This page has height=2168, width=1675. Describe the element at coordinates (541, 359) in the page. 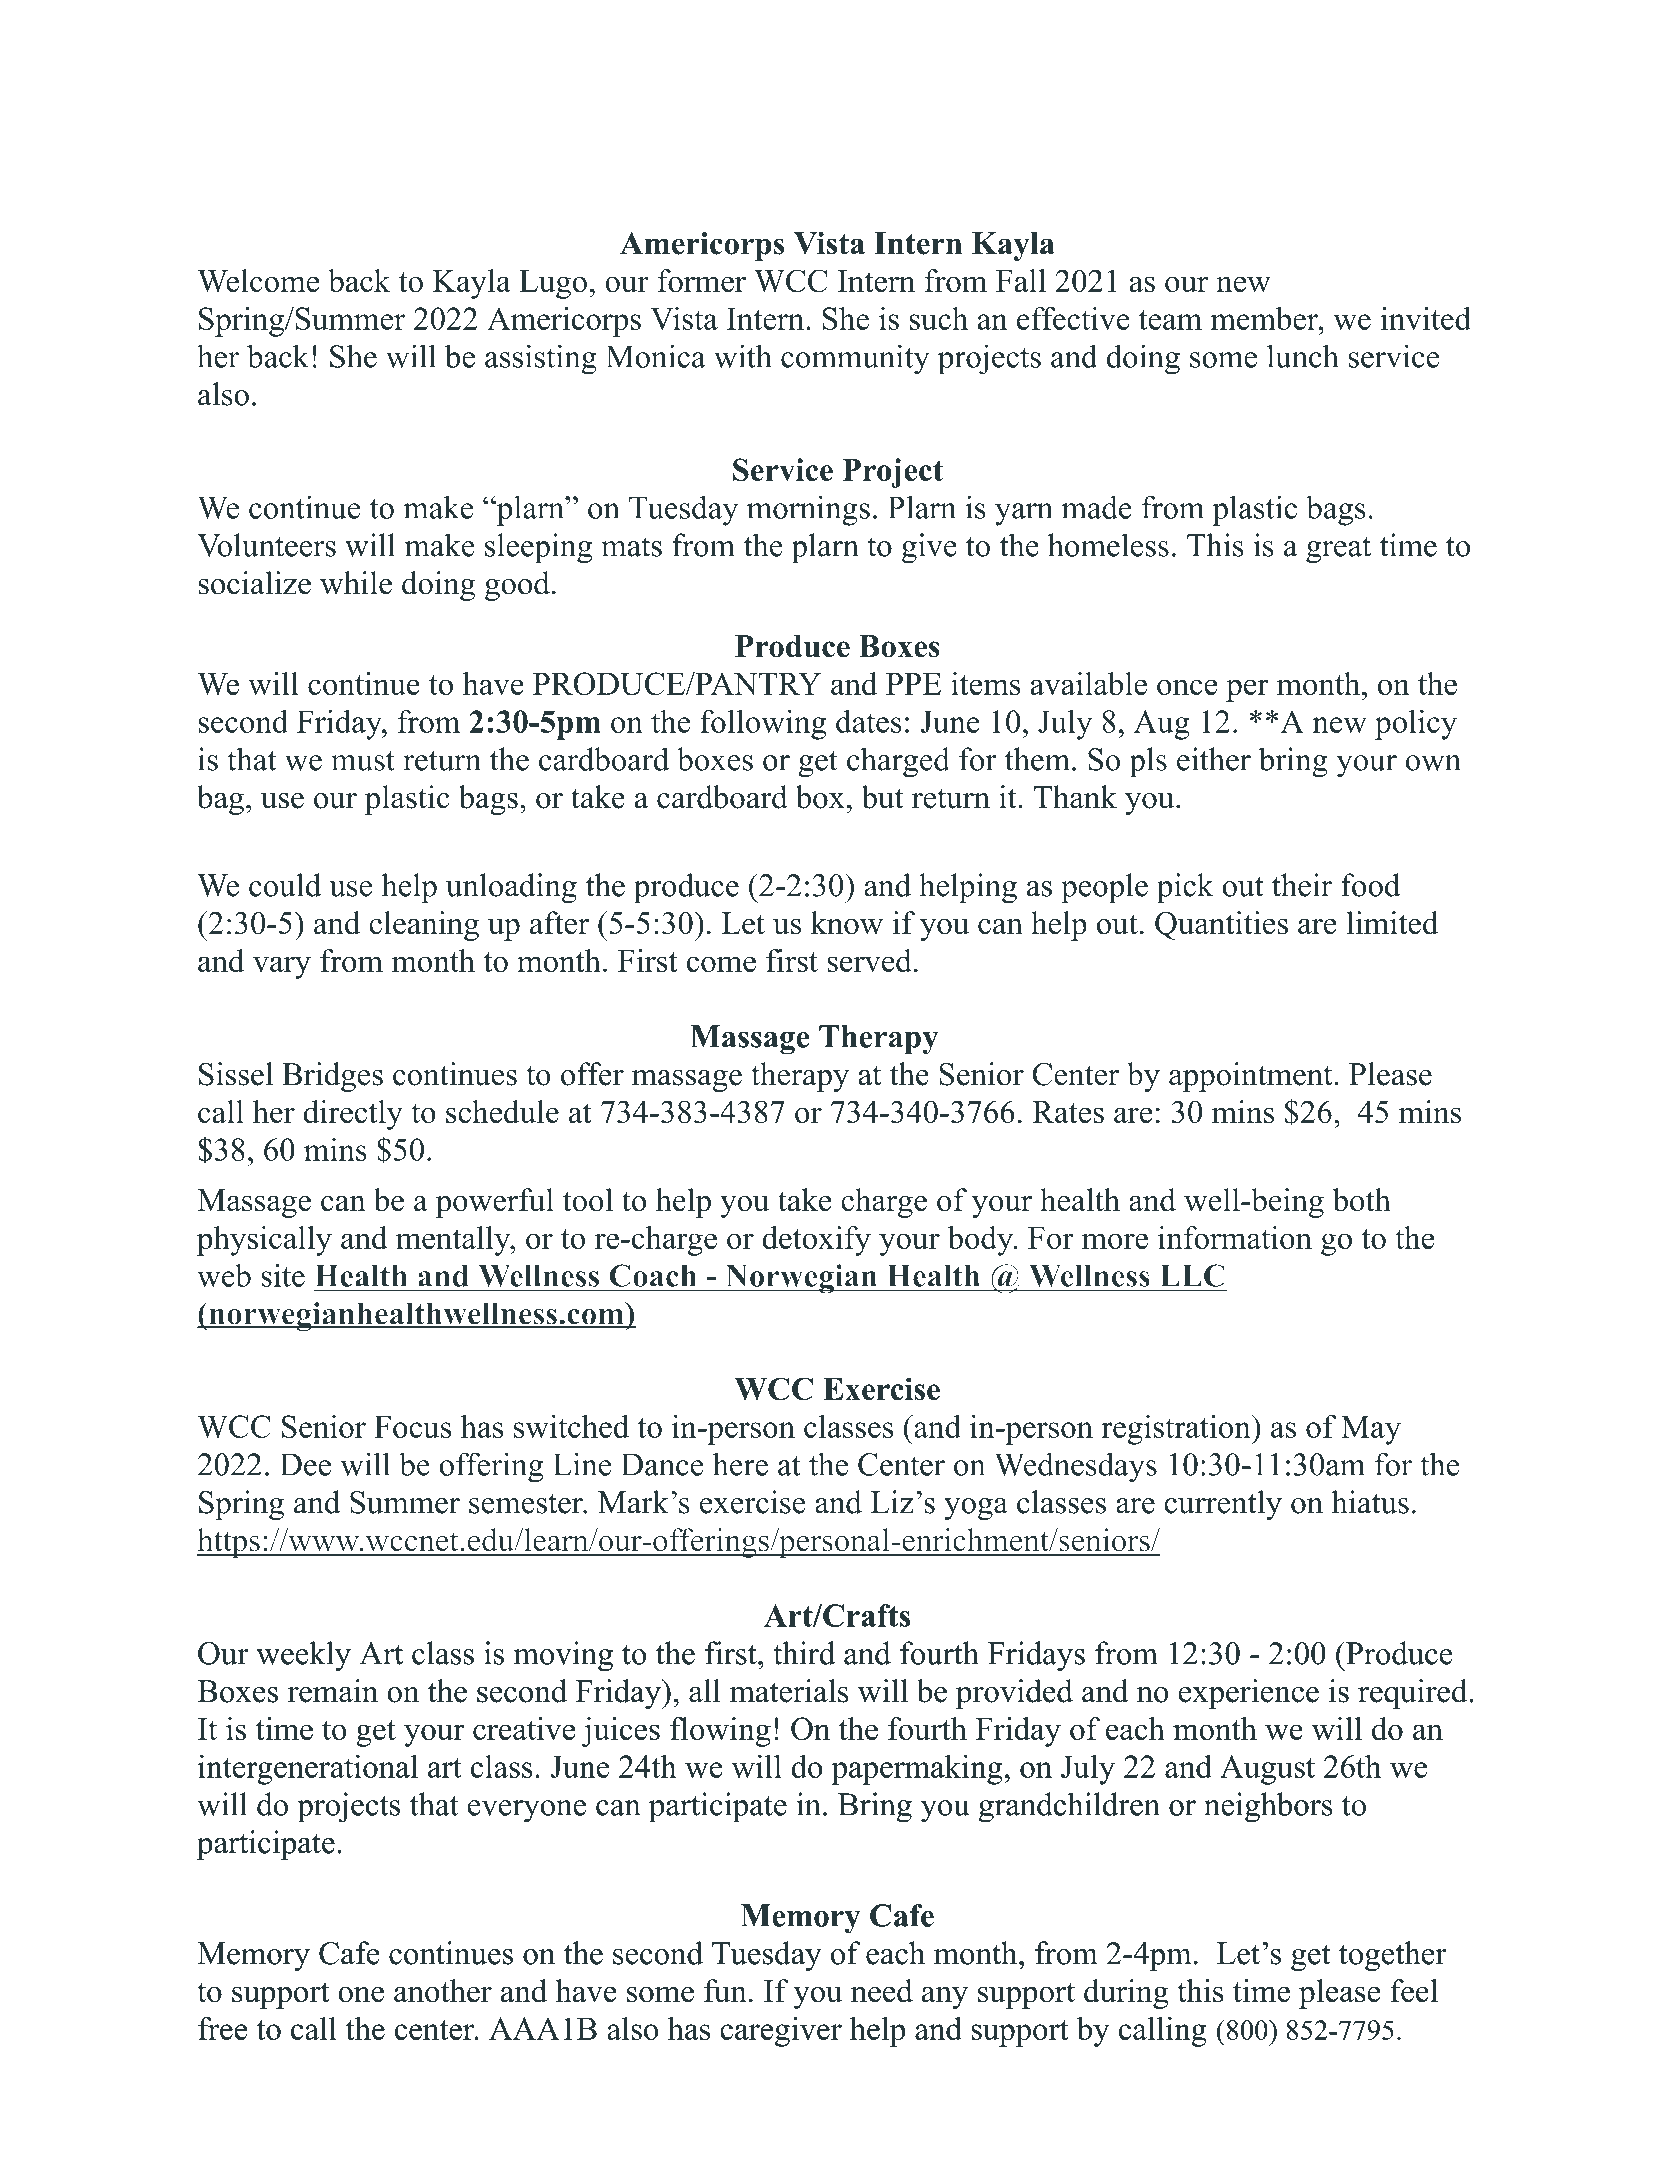

I see `assisting` at that location.
